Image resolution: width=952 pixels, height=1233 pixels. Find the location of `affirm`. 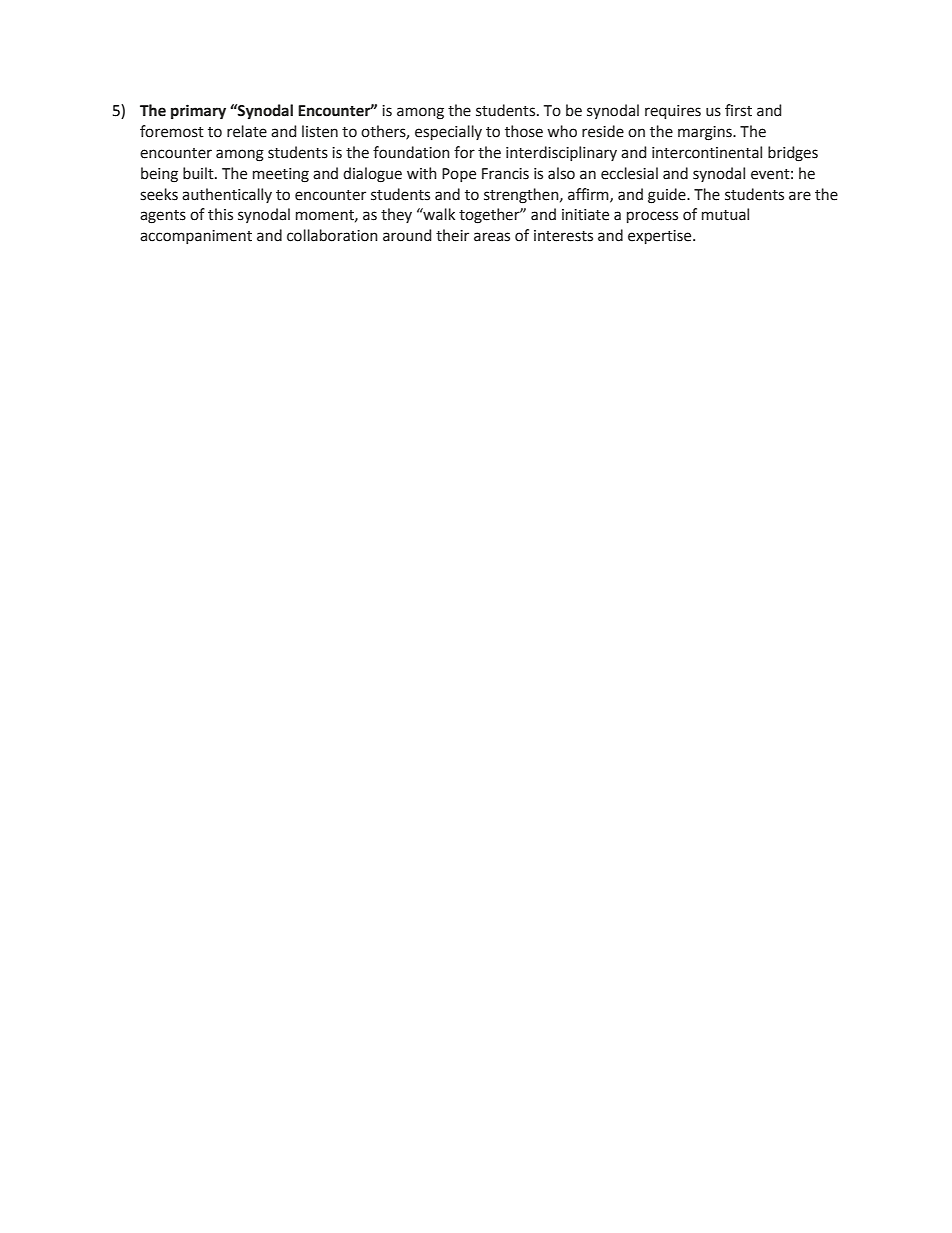

affirm is located at coordinates (589, 195).
